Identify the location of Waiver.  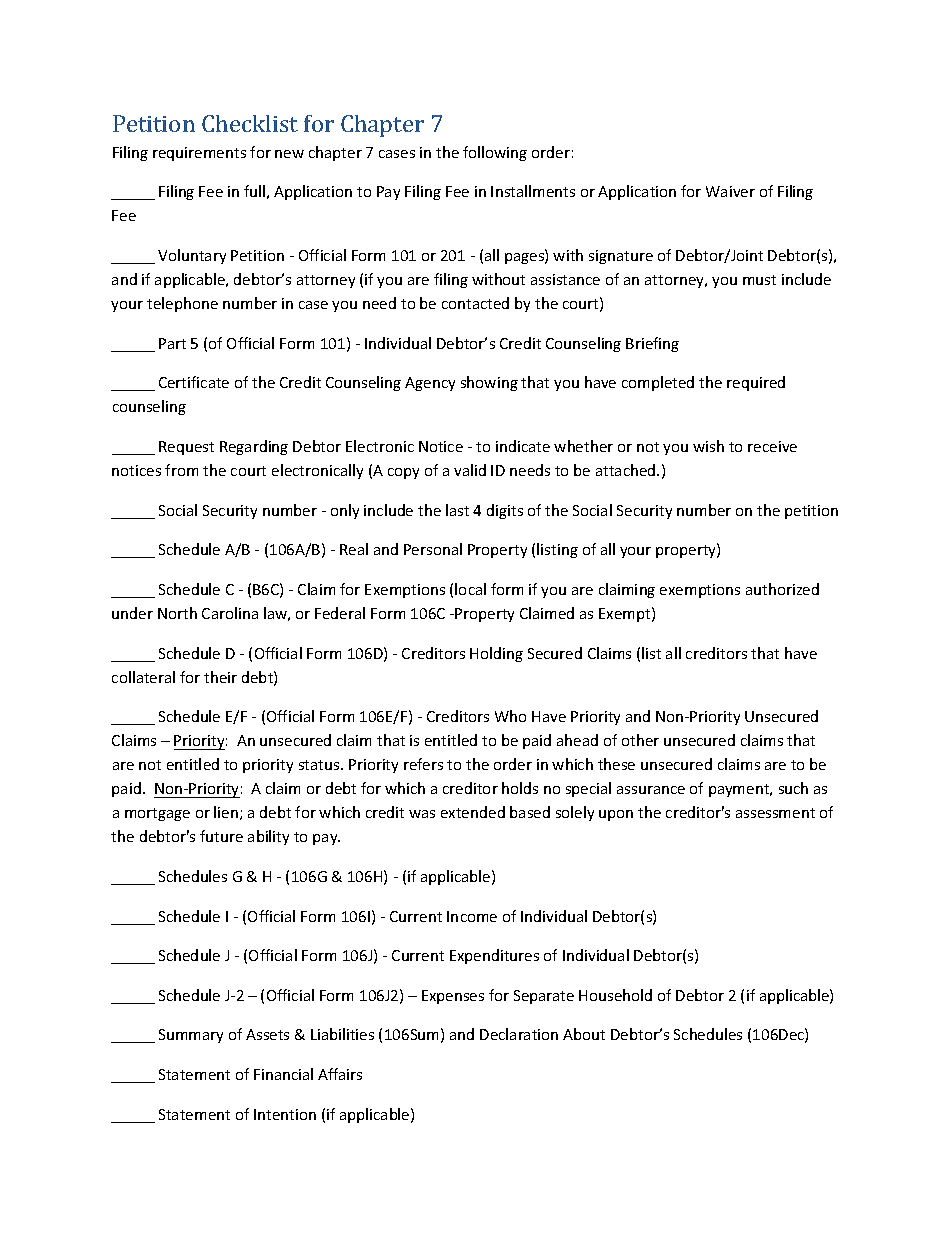
(730, 191).
